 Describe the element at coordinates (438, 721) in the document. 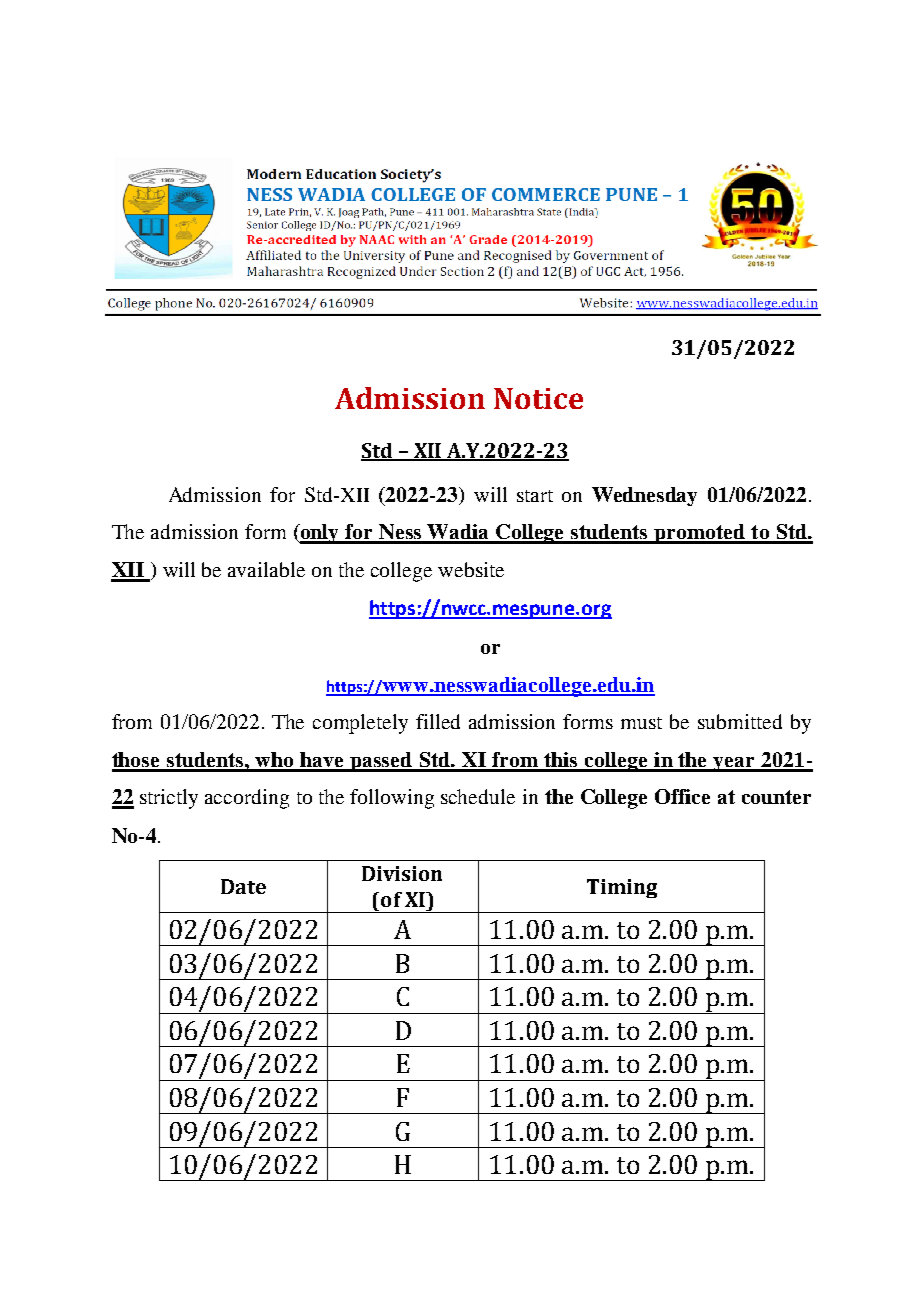

I see `filled` at that location.
